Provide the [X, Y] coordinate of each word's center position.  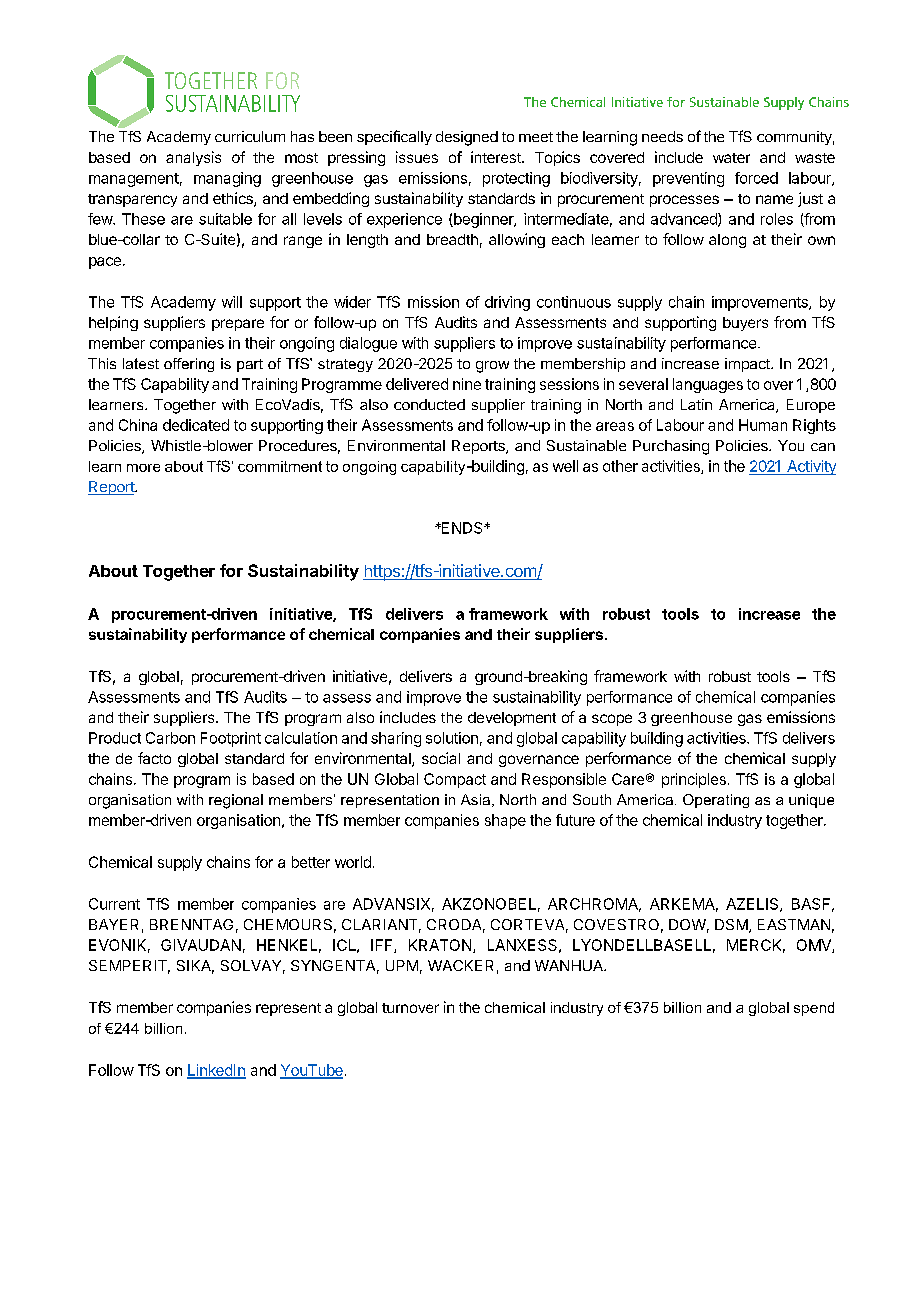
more [143, 468]
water [731, 158]
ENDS [462, 528]
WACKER [460, 965]
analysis [193, 158]
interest [497, 157]
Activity [810, 467]
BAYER [113, 924]
